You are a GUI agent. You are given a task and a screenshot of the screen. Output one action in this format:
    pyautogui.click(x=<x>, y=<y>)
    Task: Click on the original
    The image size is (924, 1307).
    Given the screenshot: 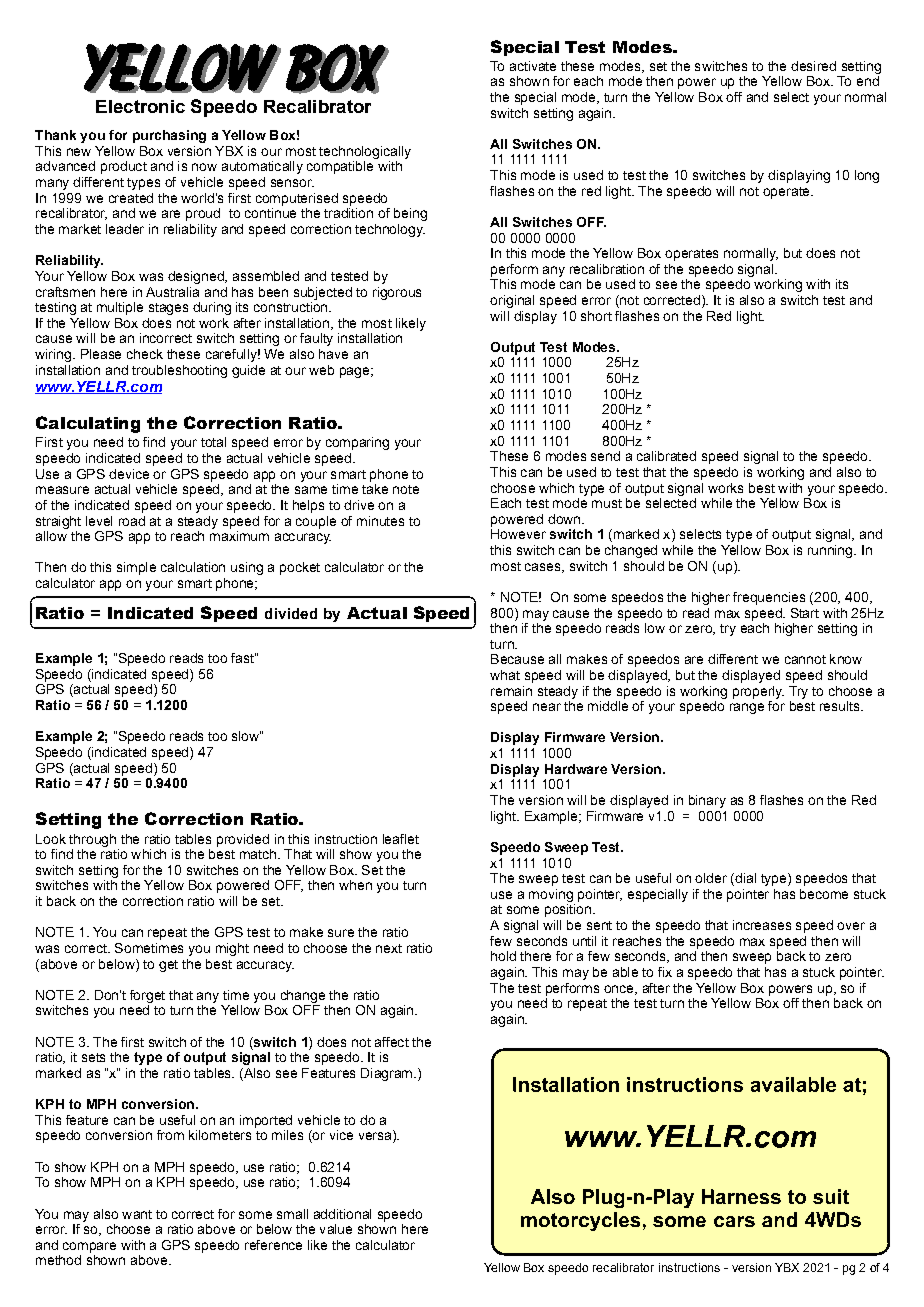 What is the action you would take?
    pyautogui.click(x=512, y=301)
